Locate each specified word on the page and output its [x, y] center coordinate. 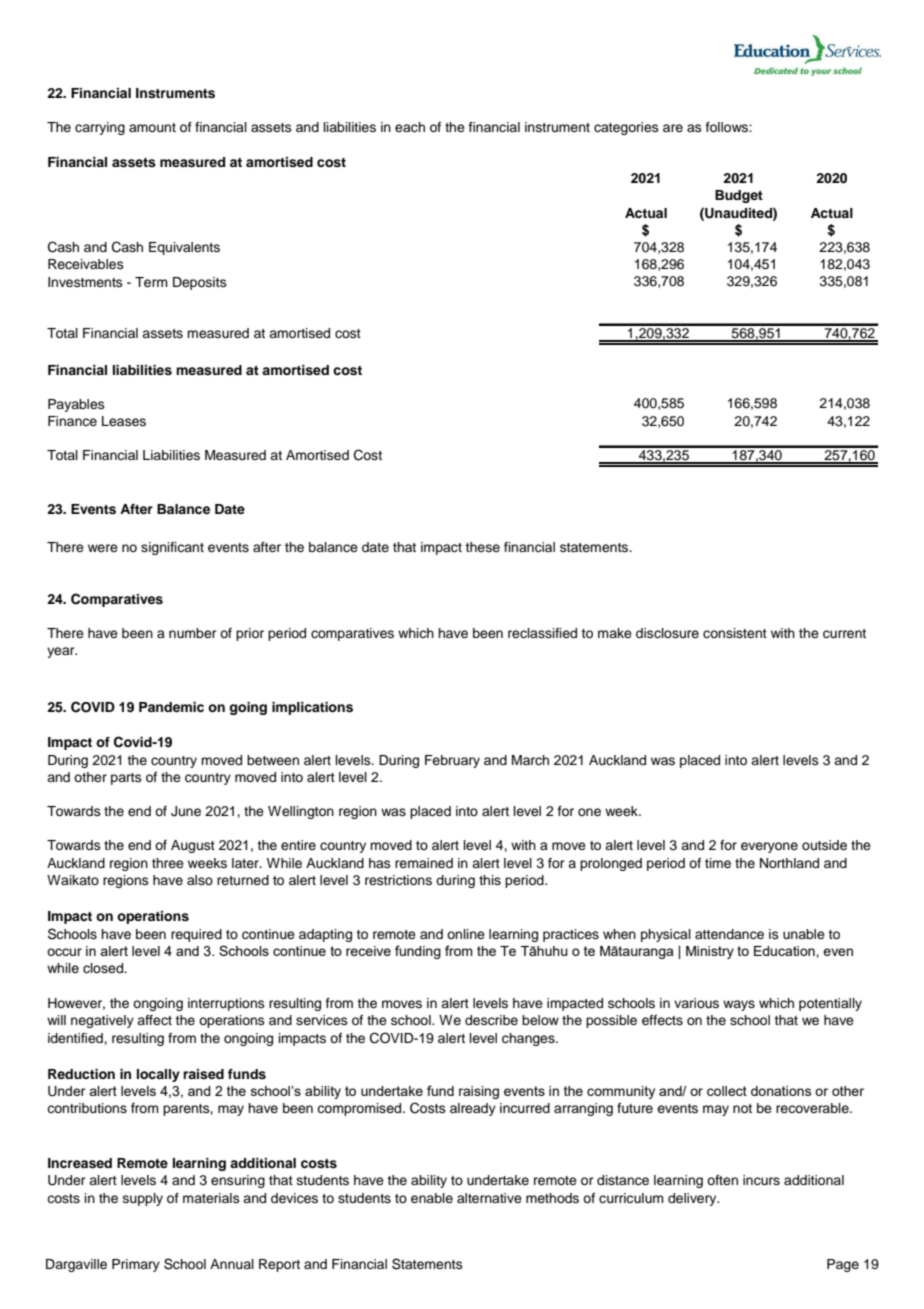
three [168, 863]
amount [152, 127]
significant [172, 548]
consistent [735, 633]
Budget [739, 196]
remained [424, 863]
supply [143, 1199]
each [410, 127]
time [718, 863]
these [482, 547]
